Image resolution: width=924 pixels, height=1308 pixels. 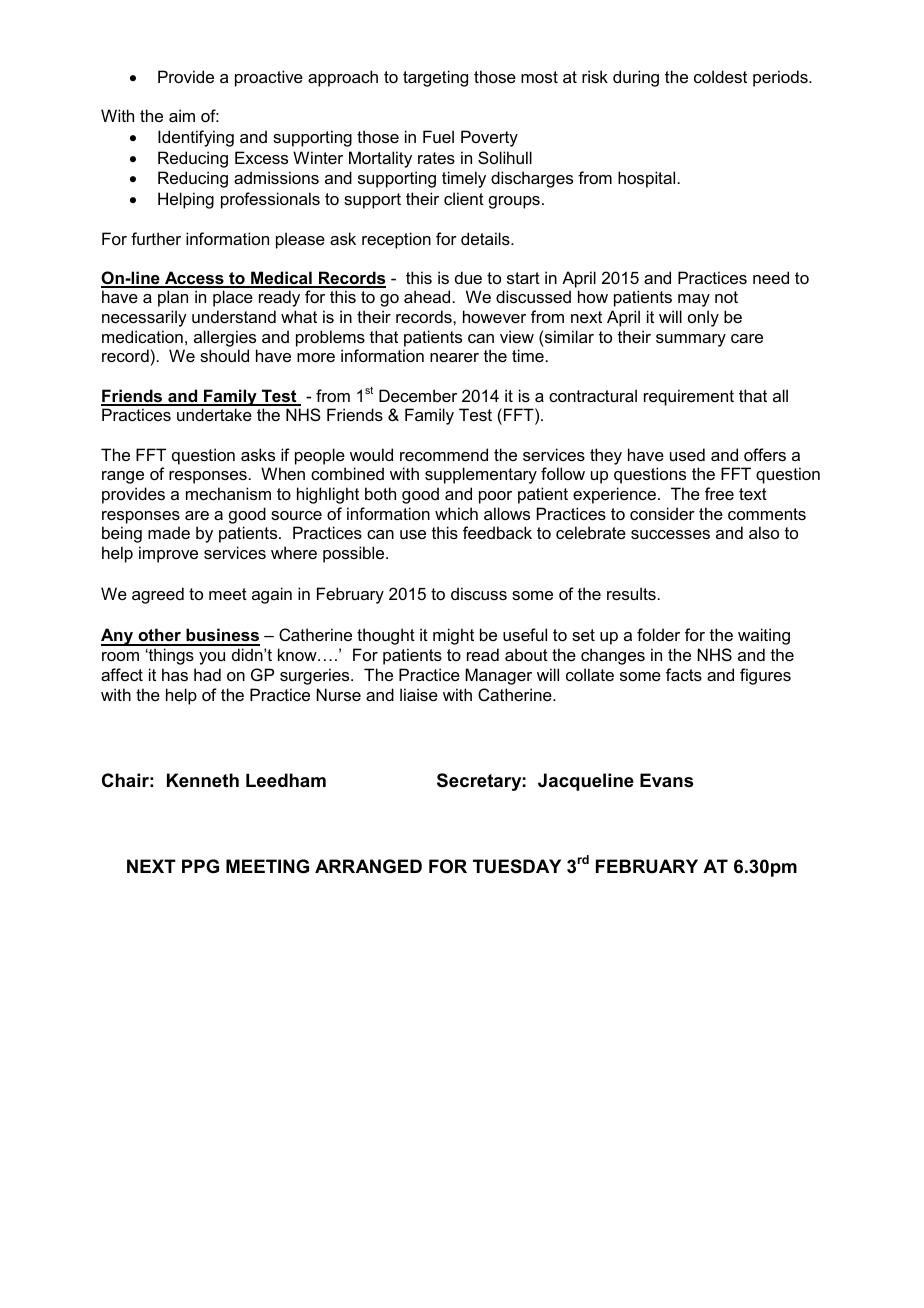 What do you see at coordinates (182, 115) in the image?
I see `aim` at bounding box center [182, 115].
